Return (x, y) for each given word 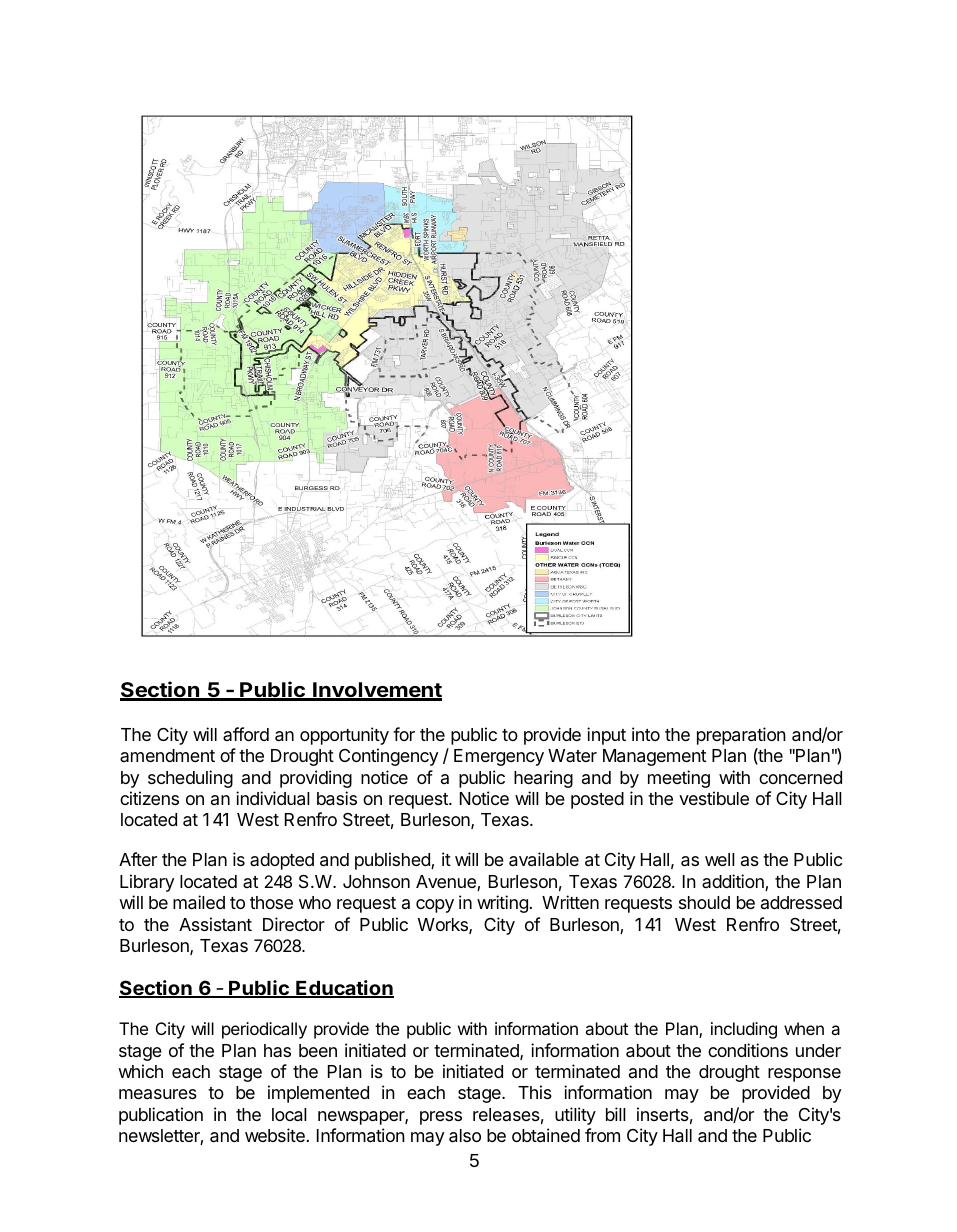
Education (344, 989)
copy (435, 906)
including (744, 1030)
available (544, 859)
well (720, 859)
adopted (282, 861)
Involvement (376, 691)
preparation (741, 736)
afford (246, 734)
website (275, 1135)
